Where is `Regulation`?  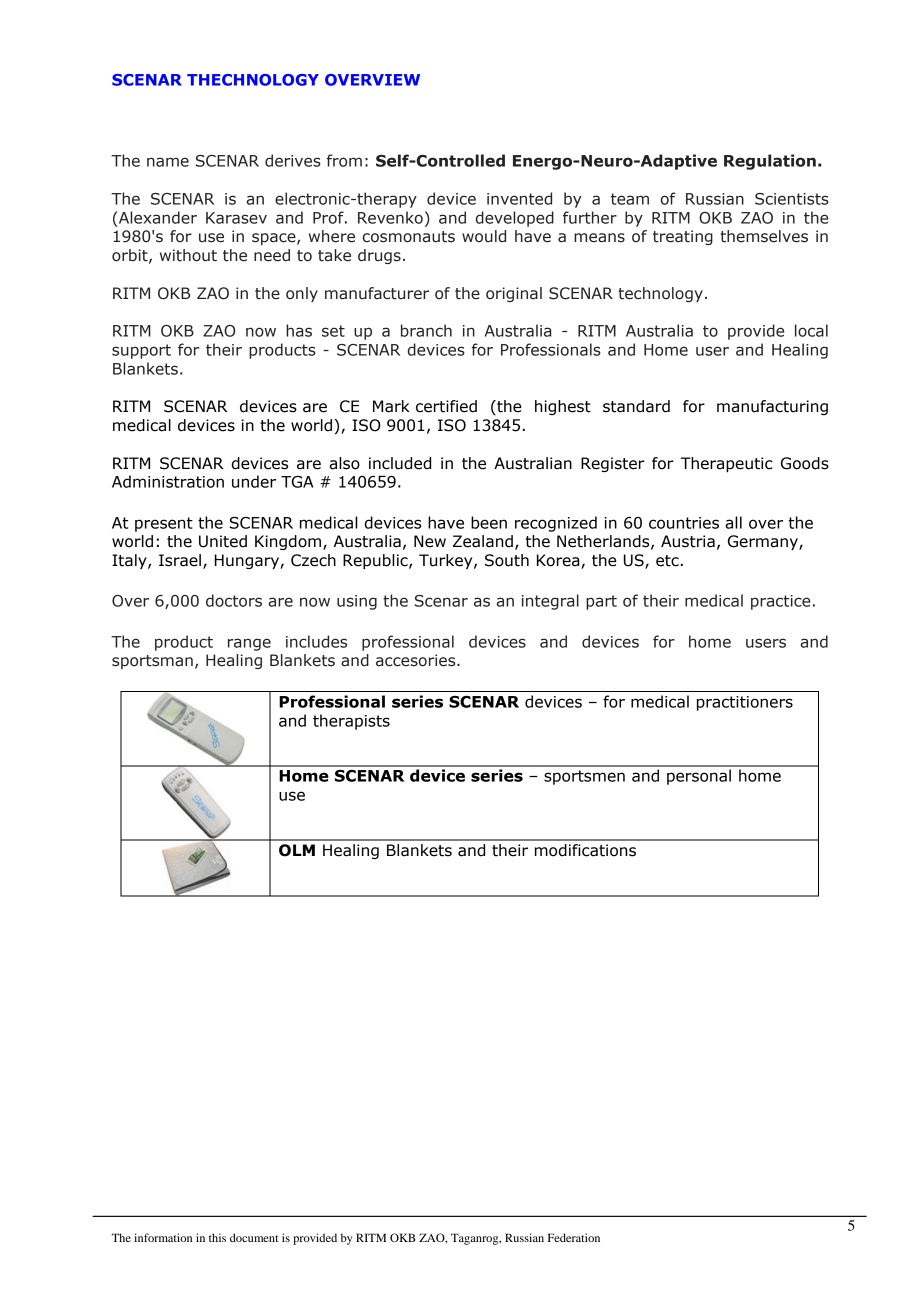 Regulation is located at coordinates (770, 162).
